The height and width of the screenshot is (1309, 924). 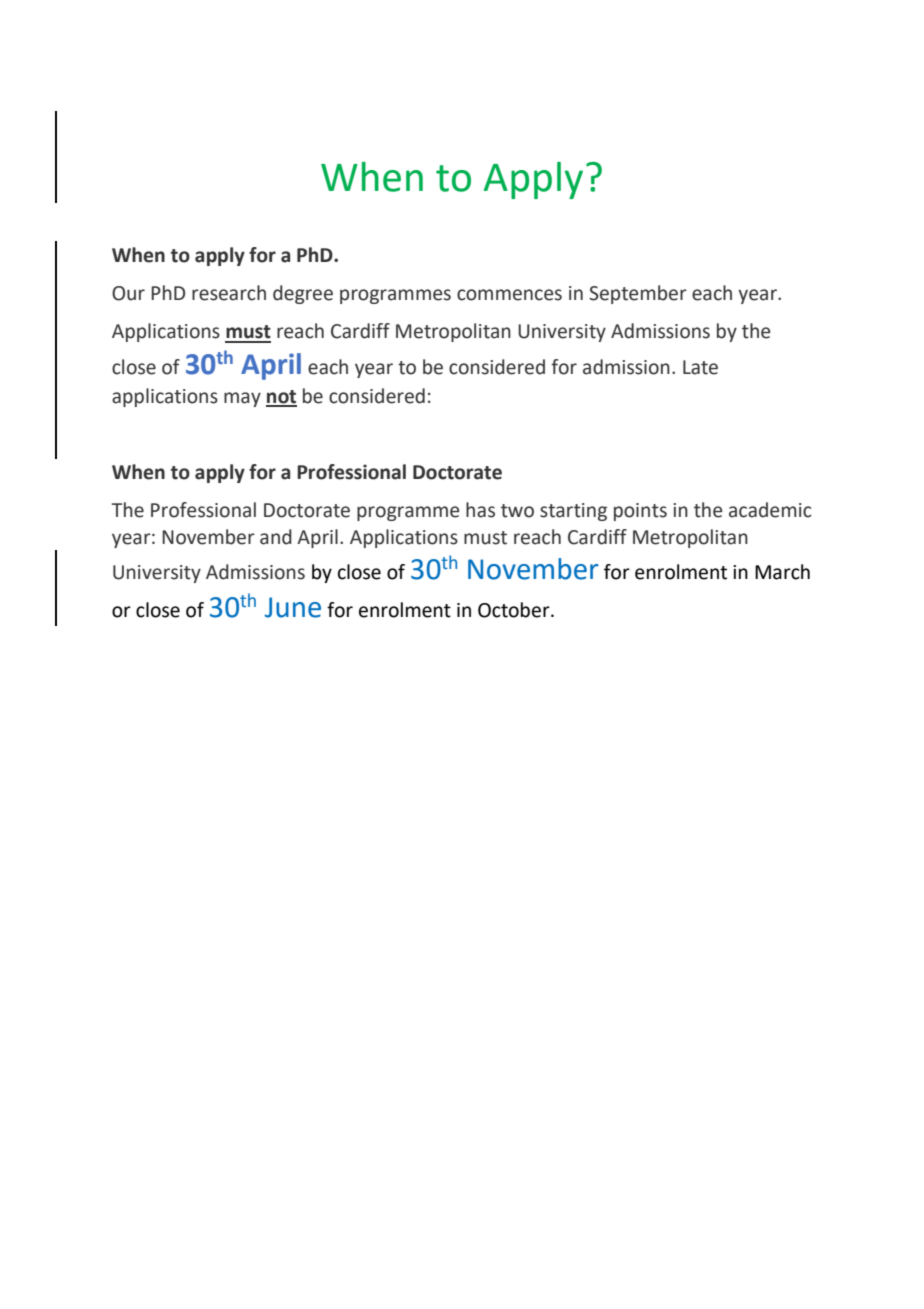 I want to click on research, so click(x=229, y=293).
